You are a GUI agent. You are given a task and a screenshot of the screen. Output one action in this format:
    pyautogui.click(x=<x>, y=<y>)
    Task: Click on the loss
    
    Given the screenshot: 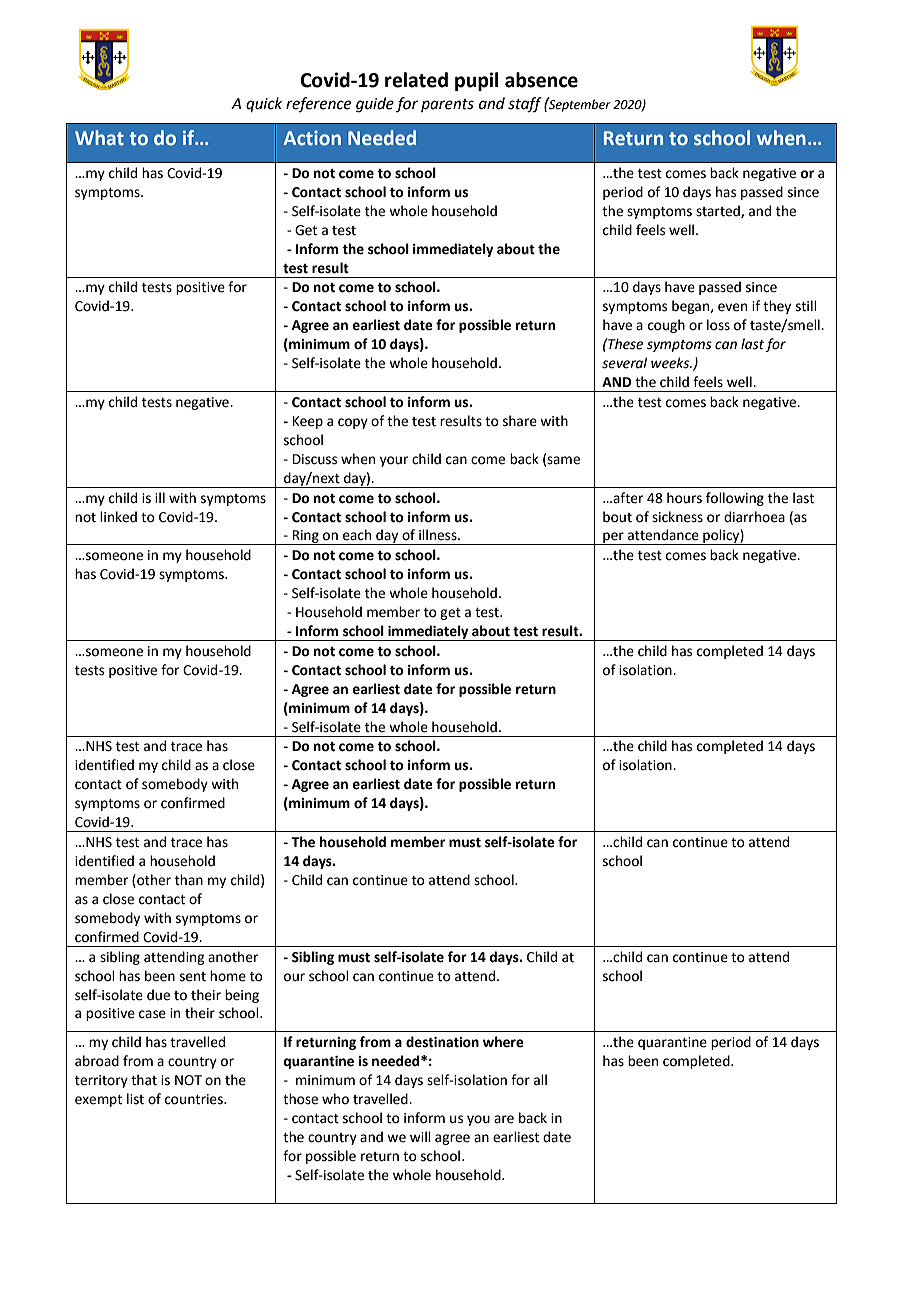 What is the action you would take?
    pyautogui.click(x=718, y=325)
